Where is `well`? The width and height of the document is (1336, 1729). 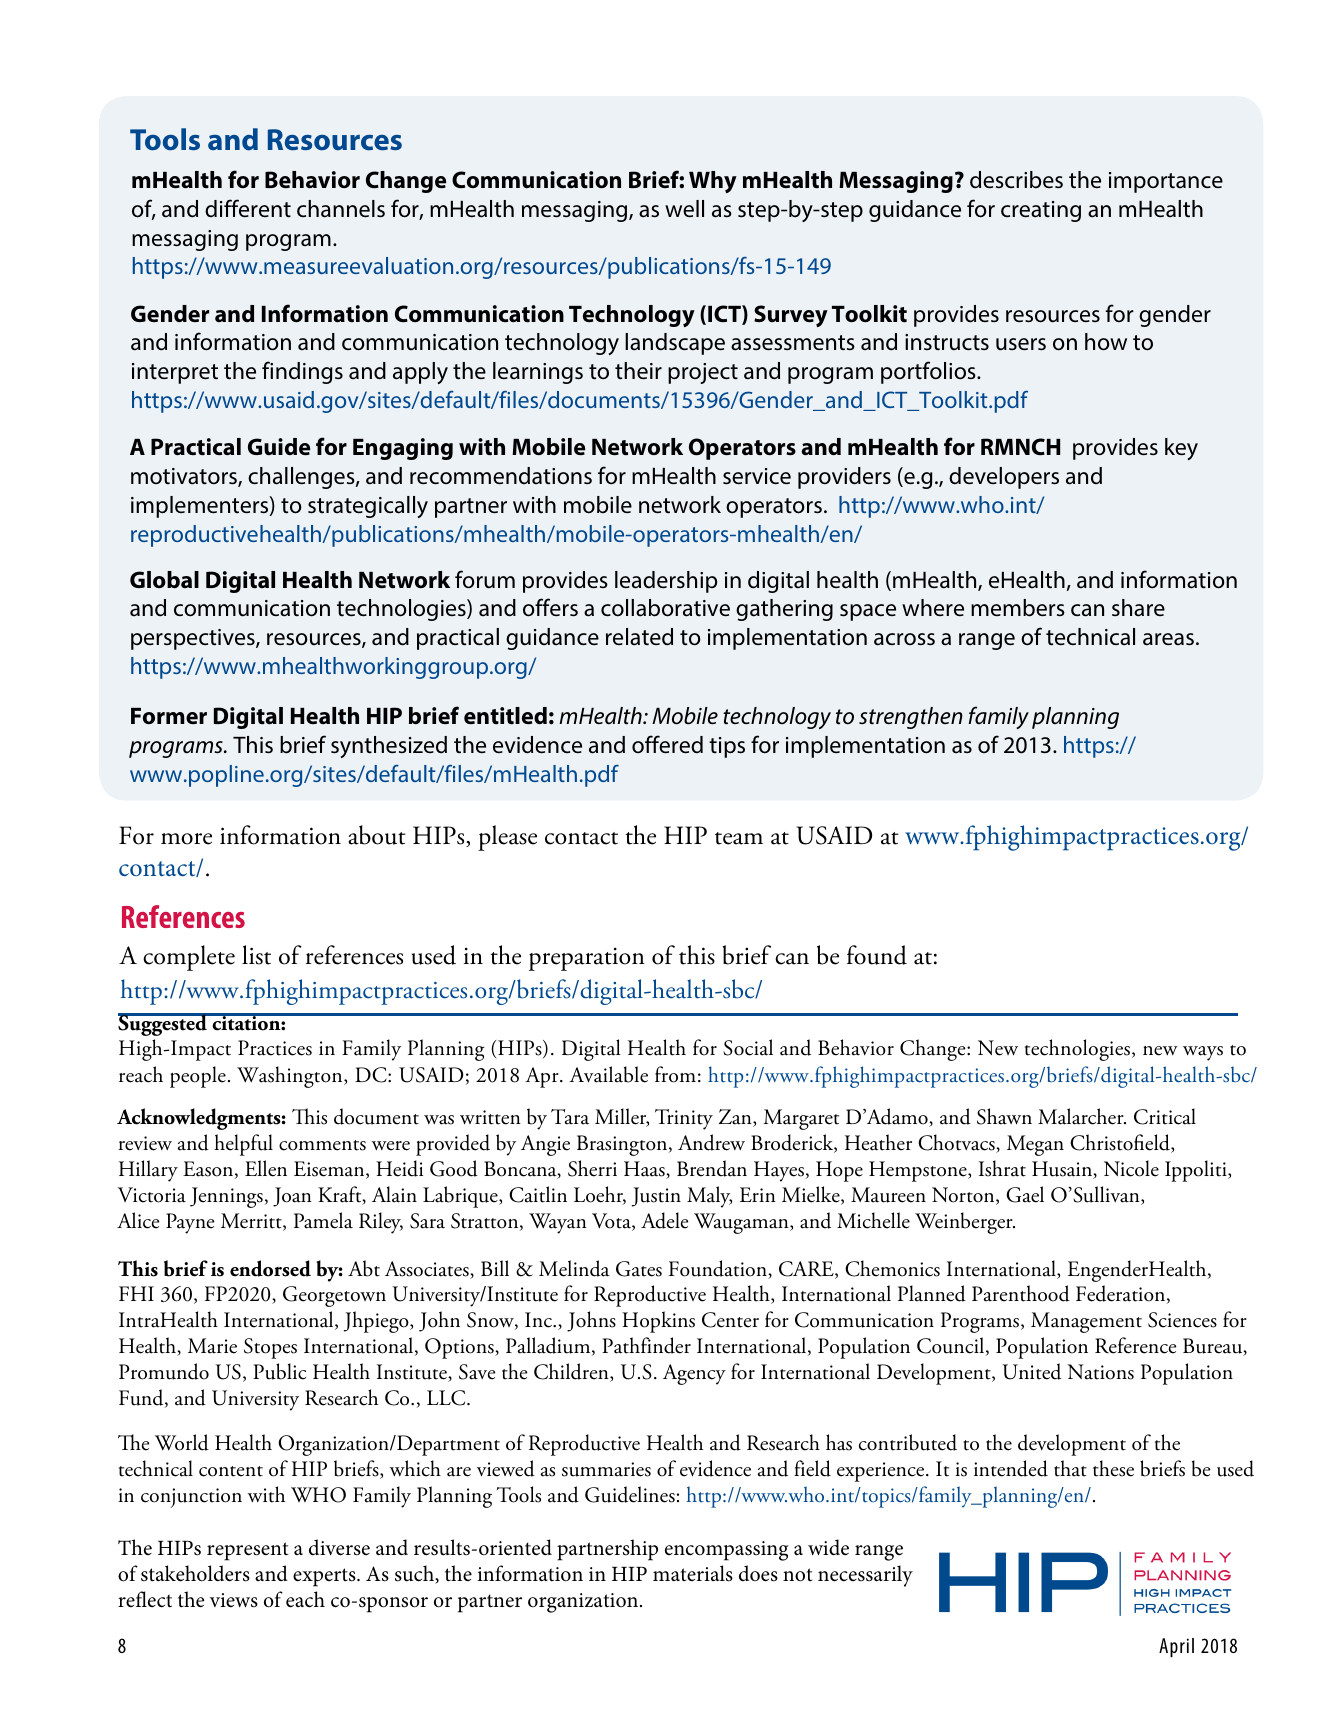
well is located at coordinates (684, 209).
